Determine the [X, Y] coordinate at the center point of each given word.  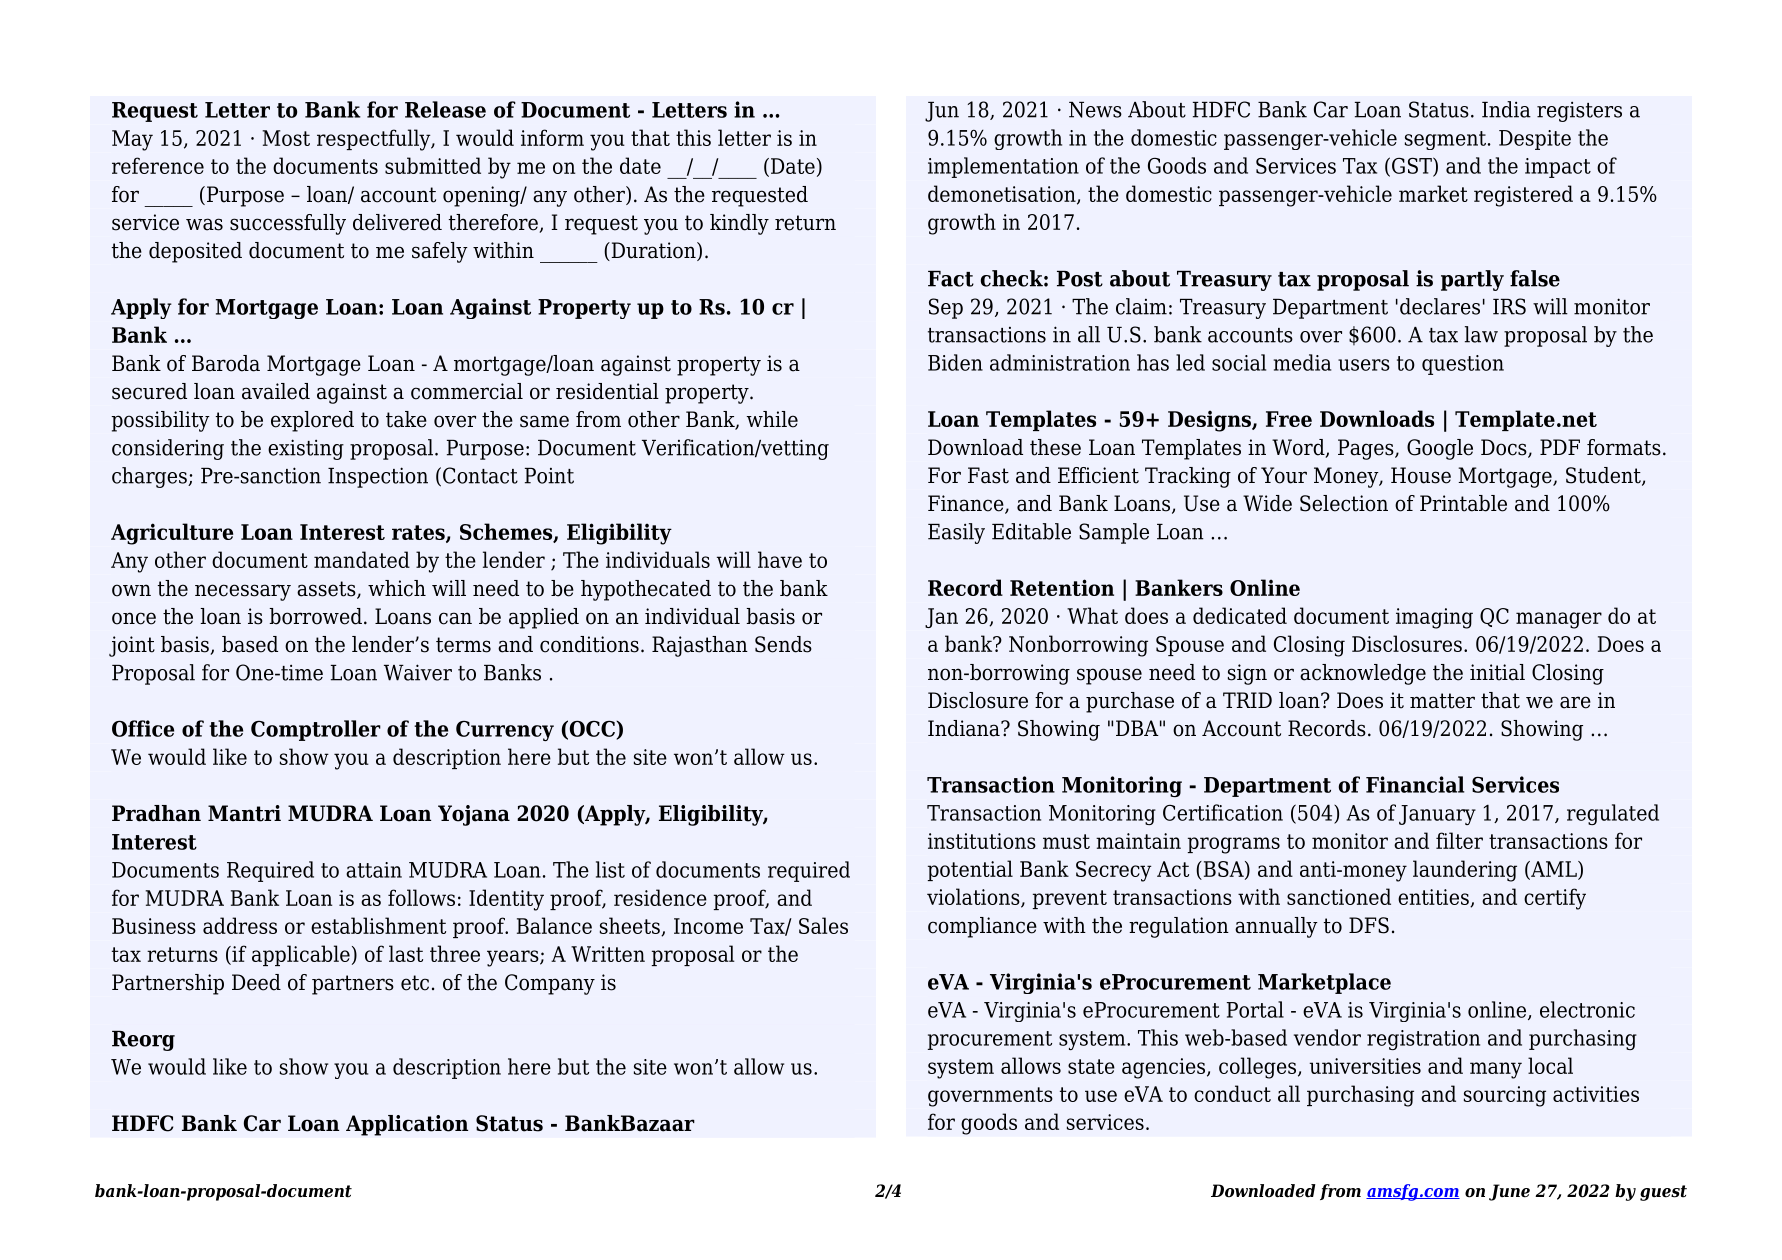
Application [407, 1125]
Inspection [378, 477]
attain [374, 870]
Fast [988, 475]
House [1421, 475]
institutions [982, 841]
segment [1445, 140]
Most [286, 138]
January [1437, 815]
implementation [1003, 167]
